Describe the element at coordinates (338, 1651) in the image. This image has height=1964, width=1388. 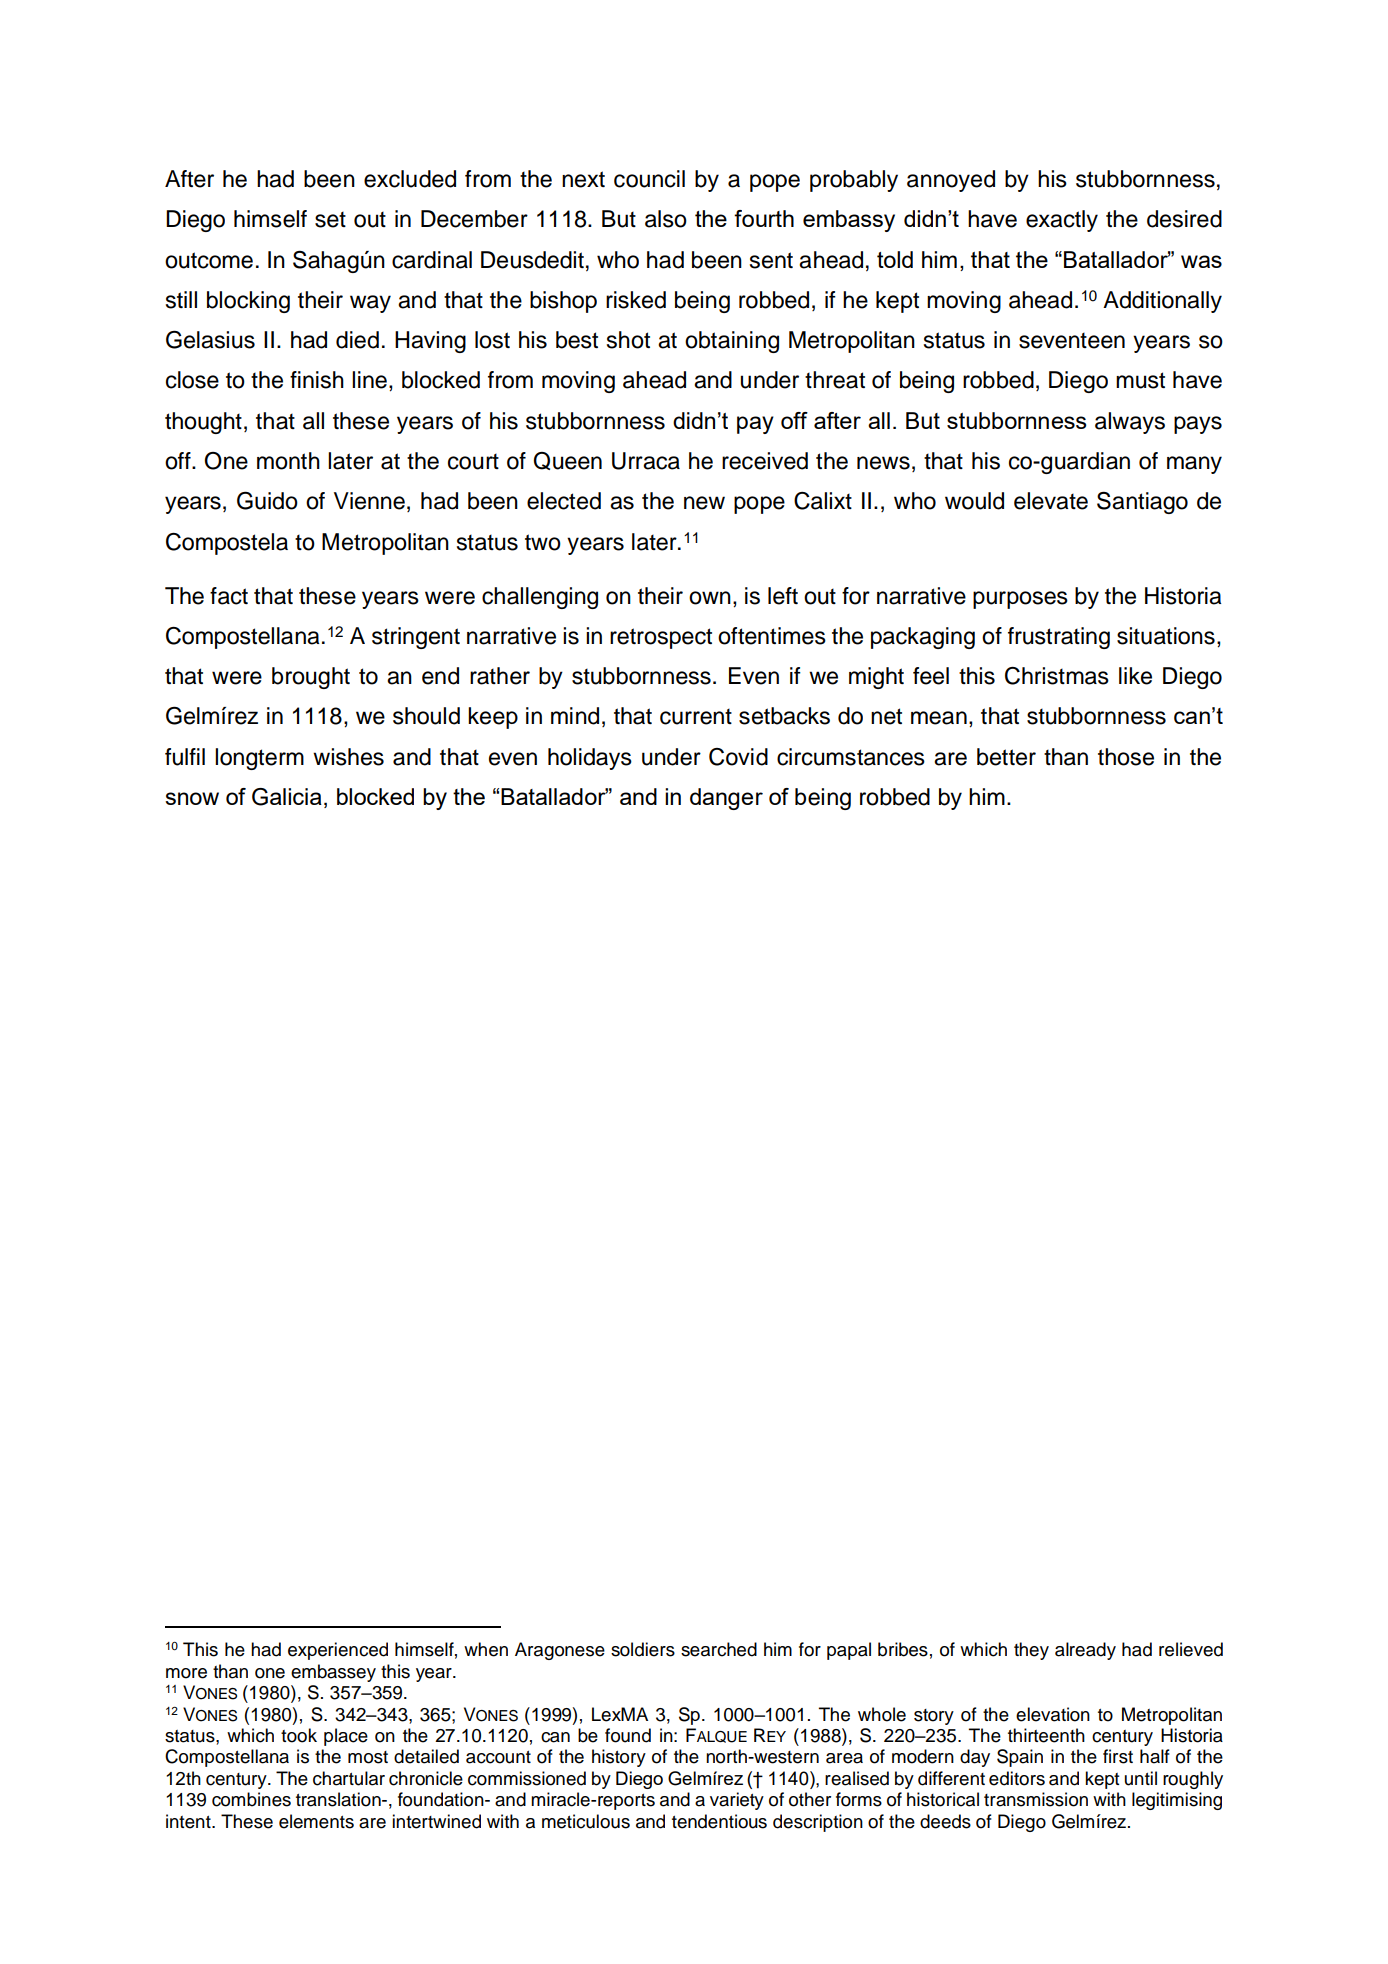
I see `experienced` at that location.
